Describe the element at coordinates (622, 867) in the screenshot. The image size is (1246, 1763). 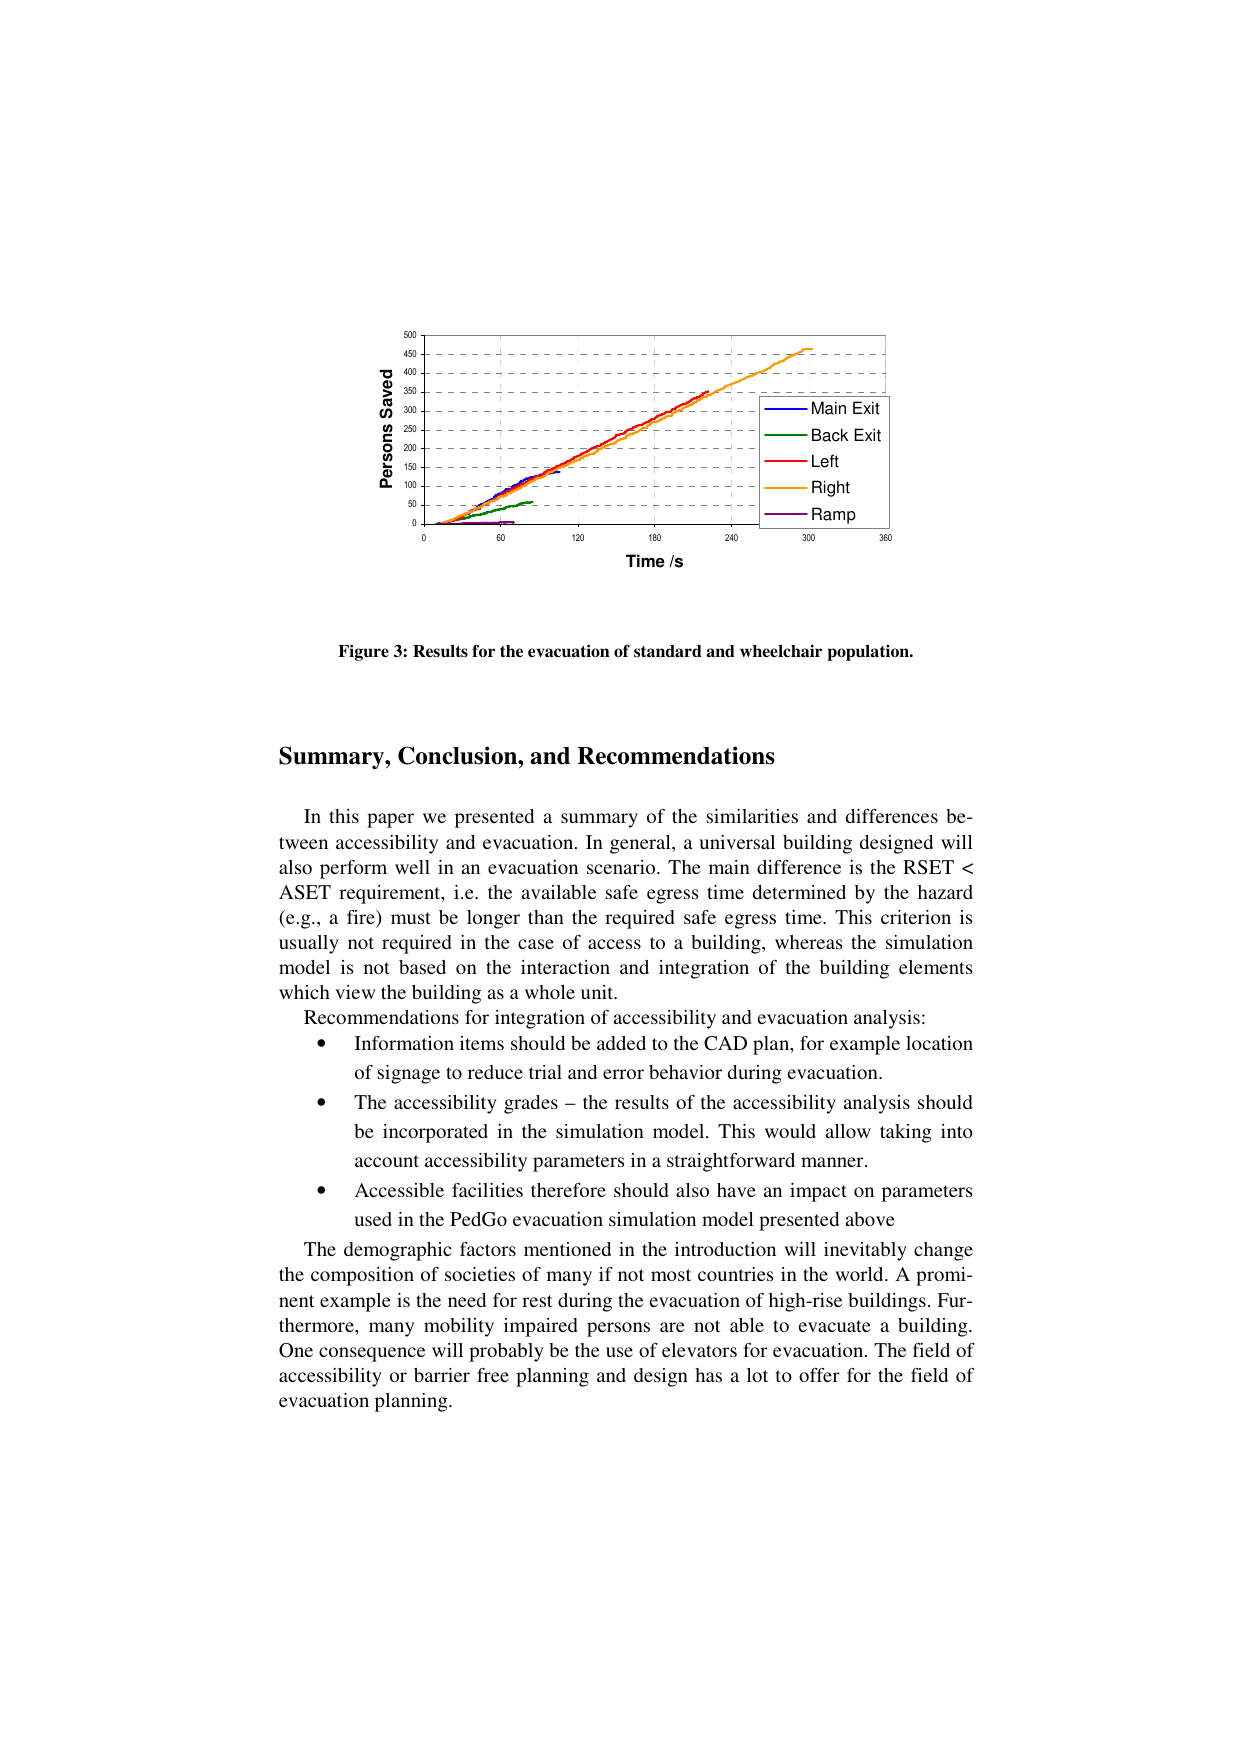
I see `scenario` at that location.
